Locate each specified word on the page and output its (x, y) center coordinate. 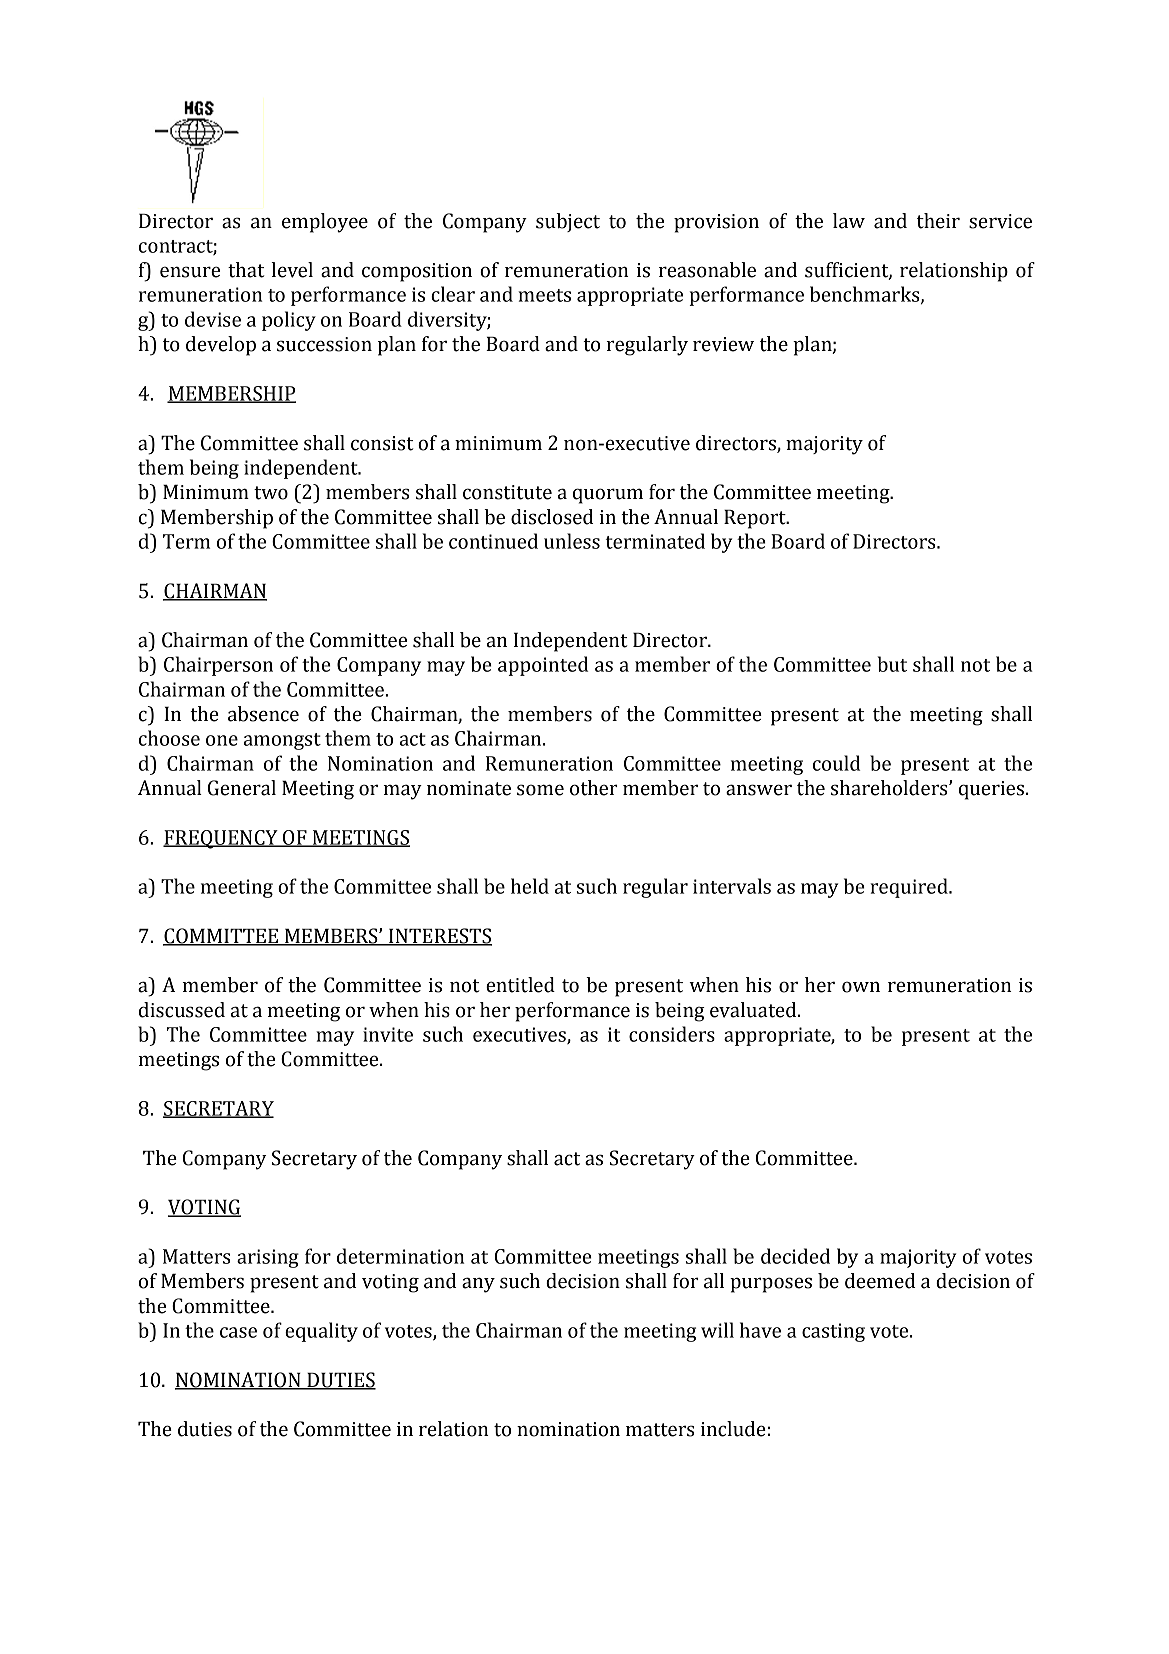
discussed (182, 1010)
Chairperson (218, 666)
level (292, 270)
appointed (543, 666)
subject (568, 222)
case (238, 1332)
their (938, 221)
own (861, 987)
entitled (520, 985)
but (892, 664)
